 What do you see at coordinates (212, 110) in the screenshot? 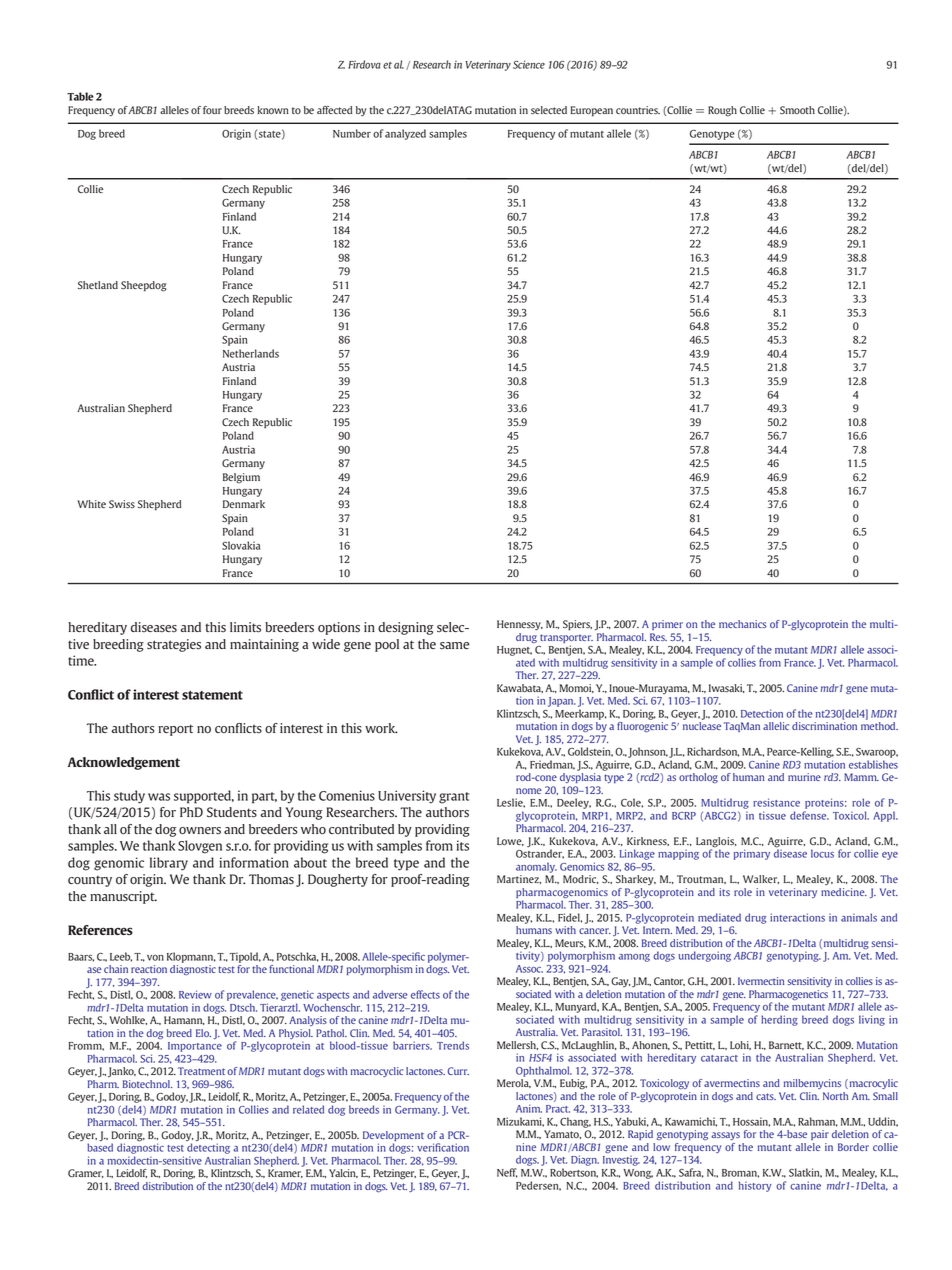
I see `four` at bounding box center [212, 110].
